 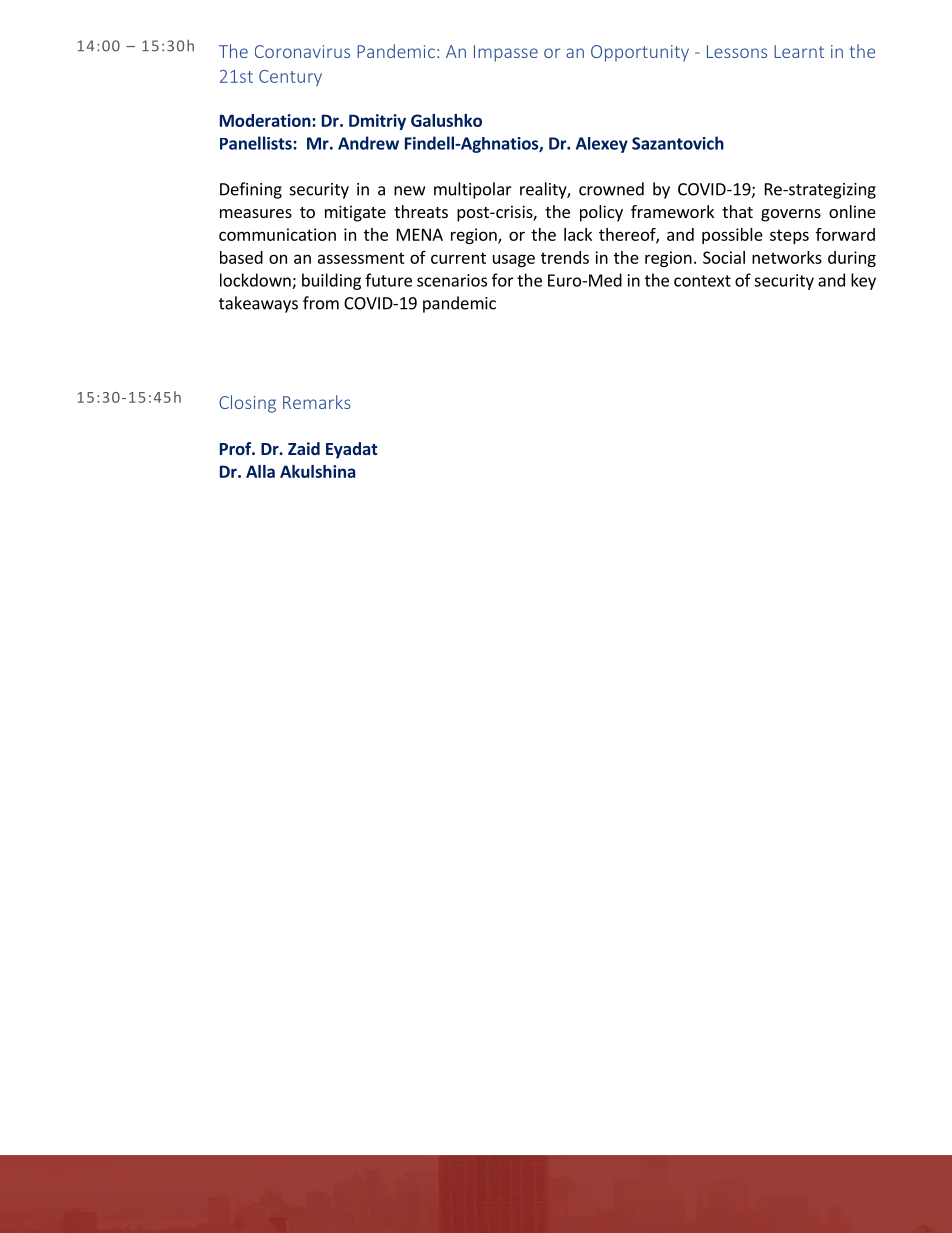 What do you see at coordinates (506, 53) in the image?
I see `Impasse` at bounding box center [506, 53].
